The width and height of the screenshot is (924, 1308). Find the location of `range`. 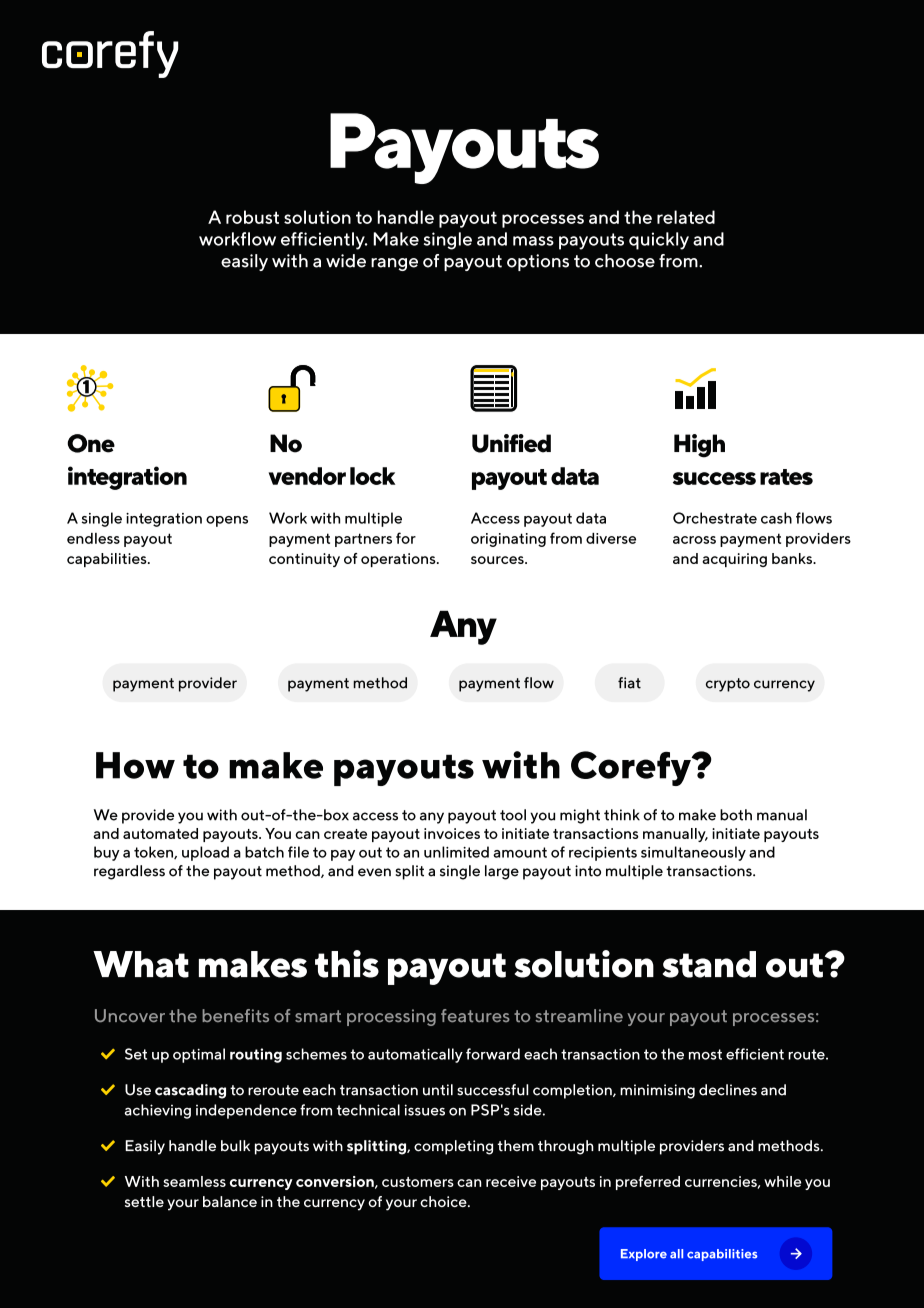

range is located at coordinates (394, 264).
